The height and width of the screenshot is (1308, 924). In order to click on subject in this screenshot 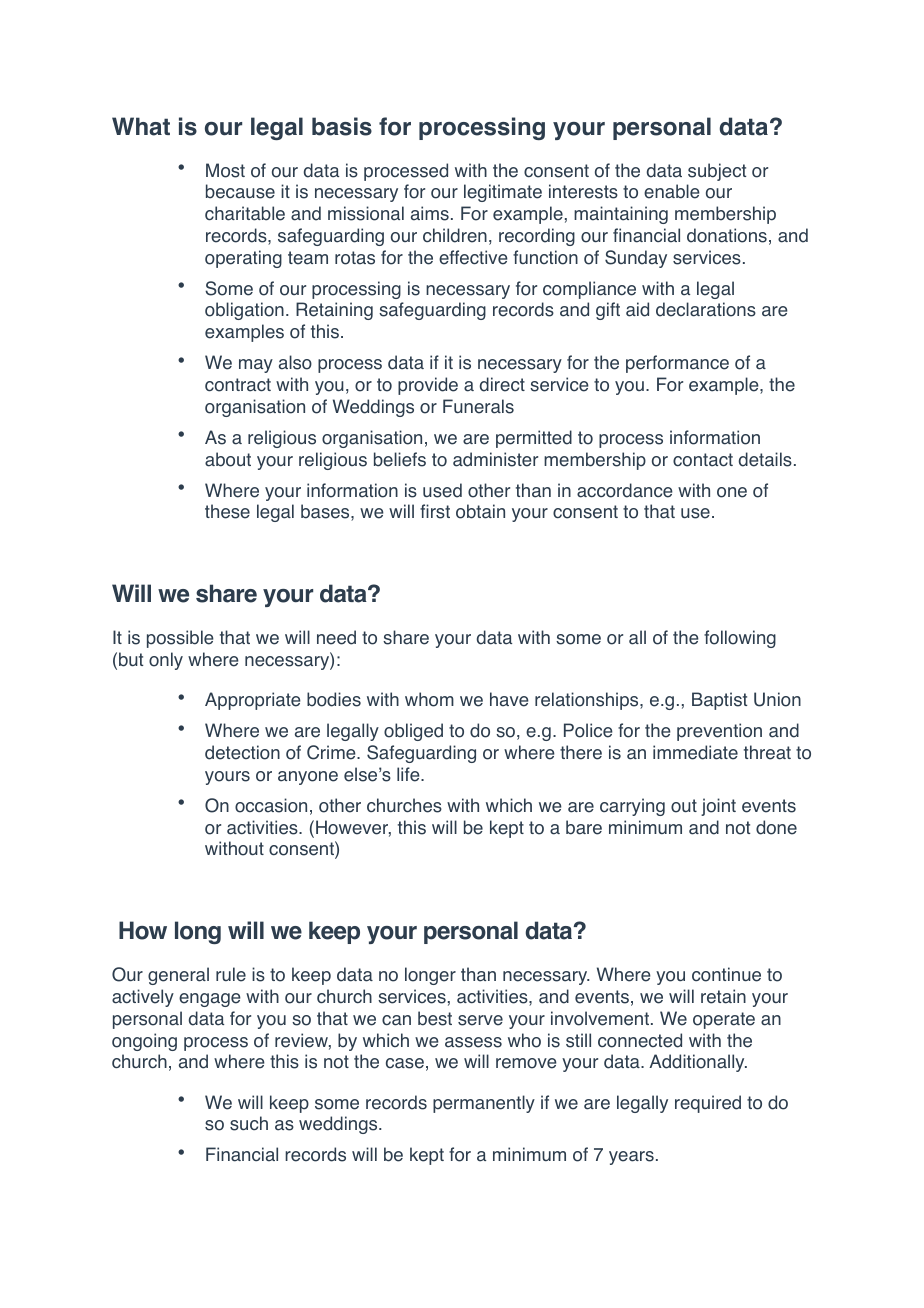, I will do `click(717, 172)`.
